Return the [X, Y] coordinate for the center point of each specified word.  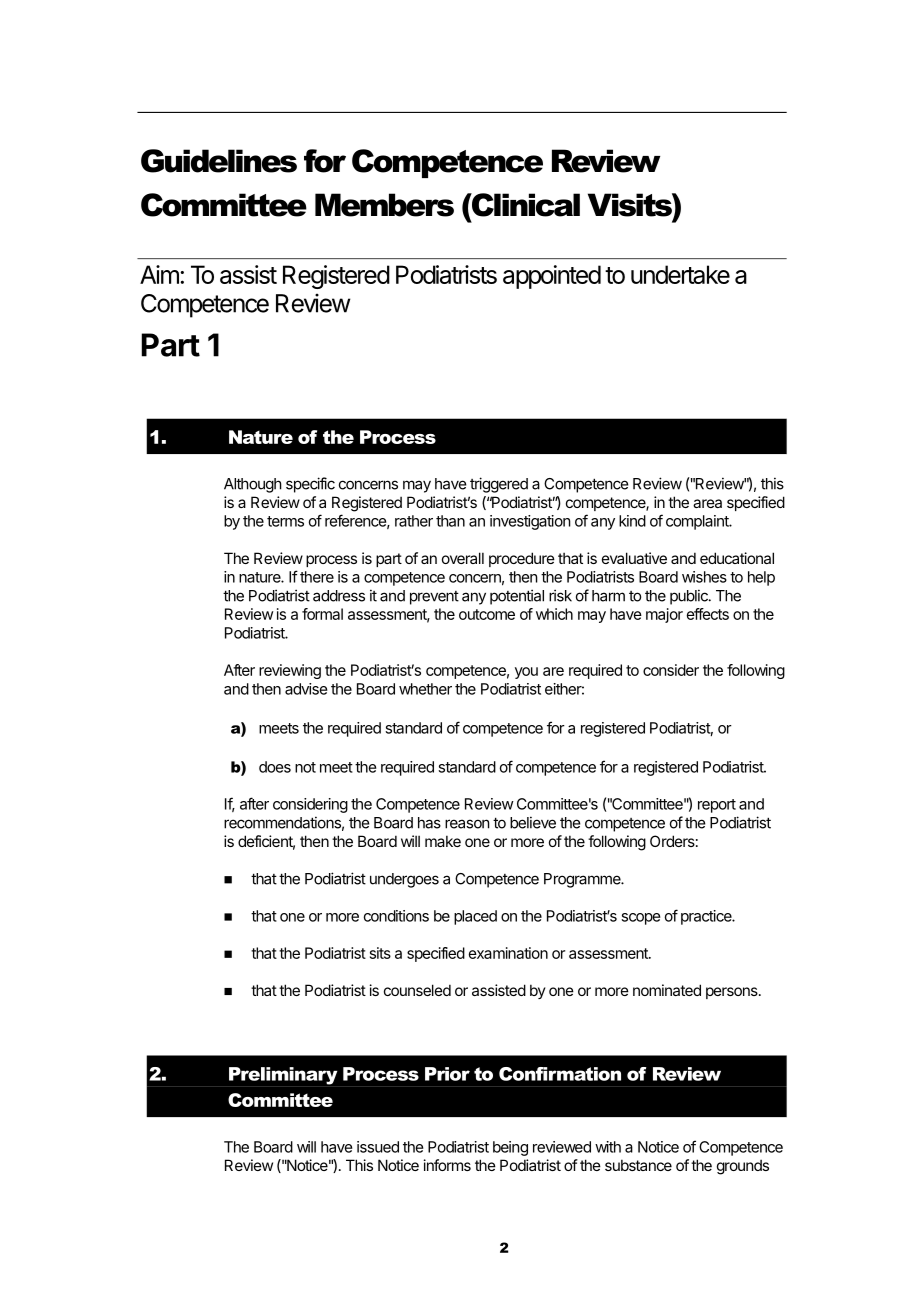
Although [253, 485]
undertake [680, 274]
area [707, 503]
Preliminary [283, 1076]
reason [467, 824]
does [275, 767]
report [717, 806]
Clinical [525, 205]
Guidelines [219, 161]
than [450, 521]
